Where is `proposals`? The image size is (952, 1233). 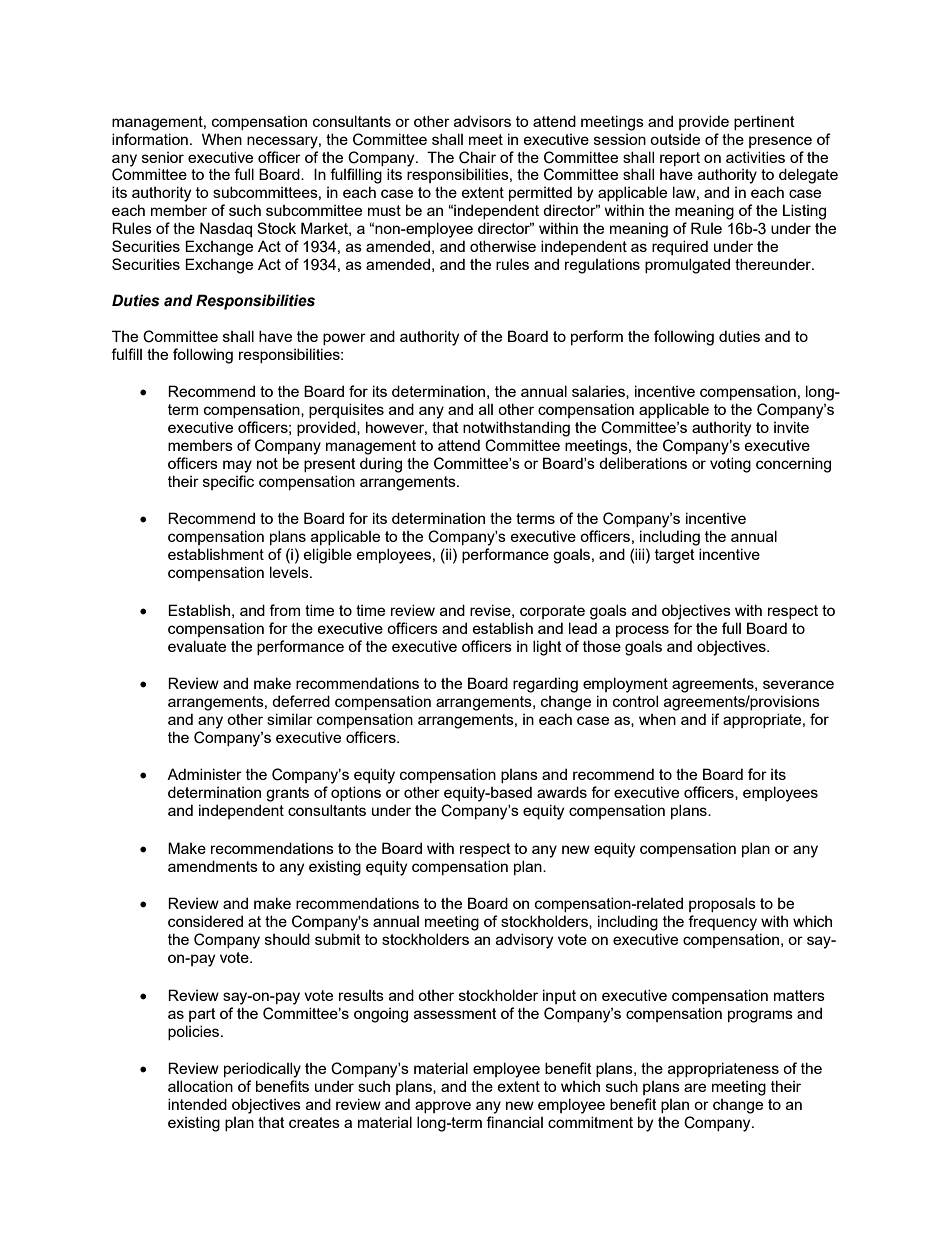 proposals is located at coordinates (722, 904).
